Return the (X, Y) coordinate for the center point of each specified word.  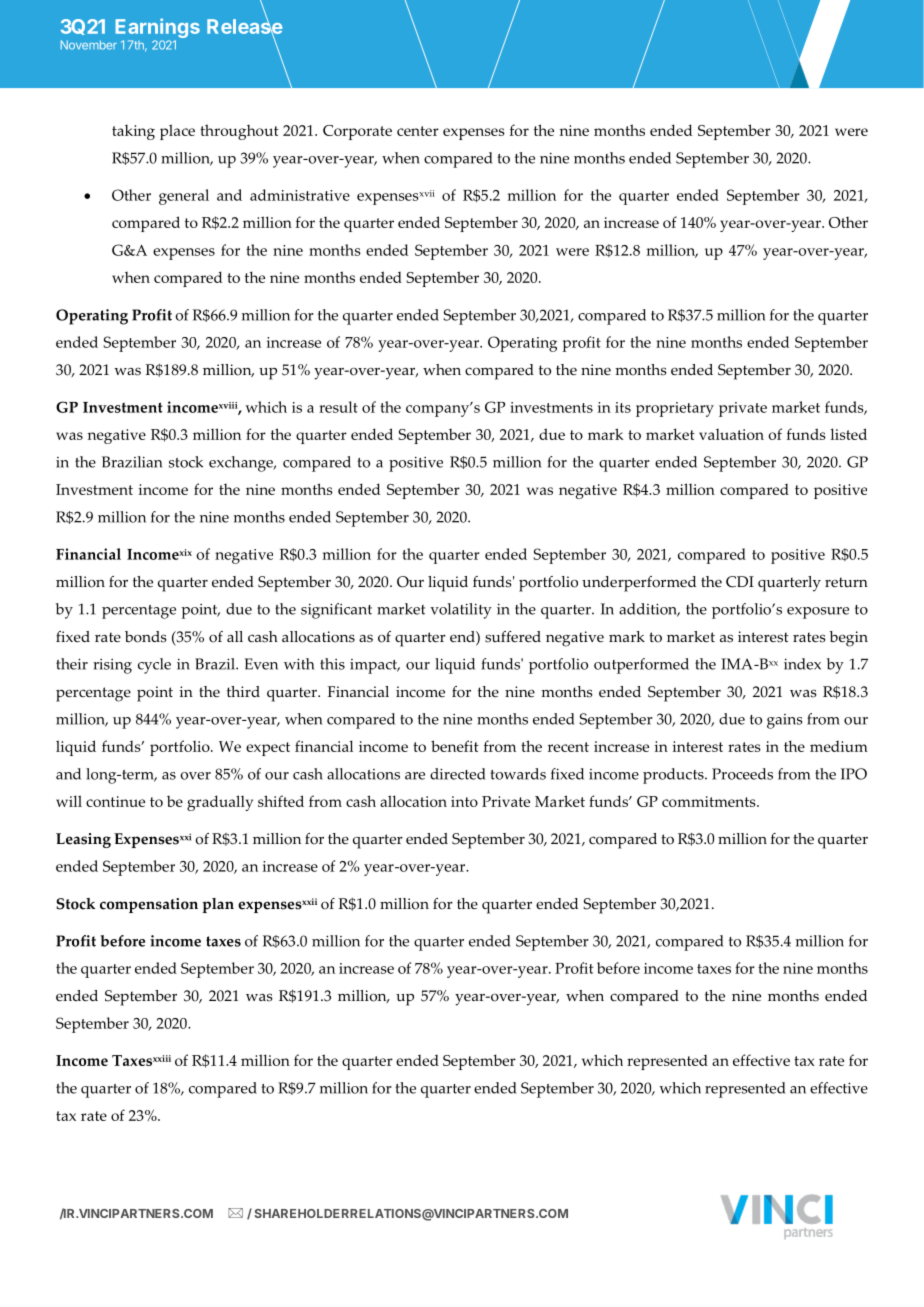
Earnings (158, 29)
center (418, 131)
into (464, 801)
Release (245, 26)
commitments (710, 801)
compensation (149, 905)
